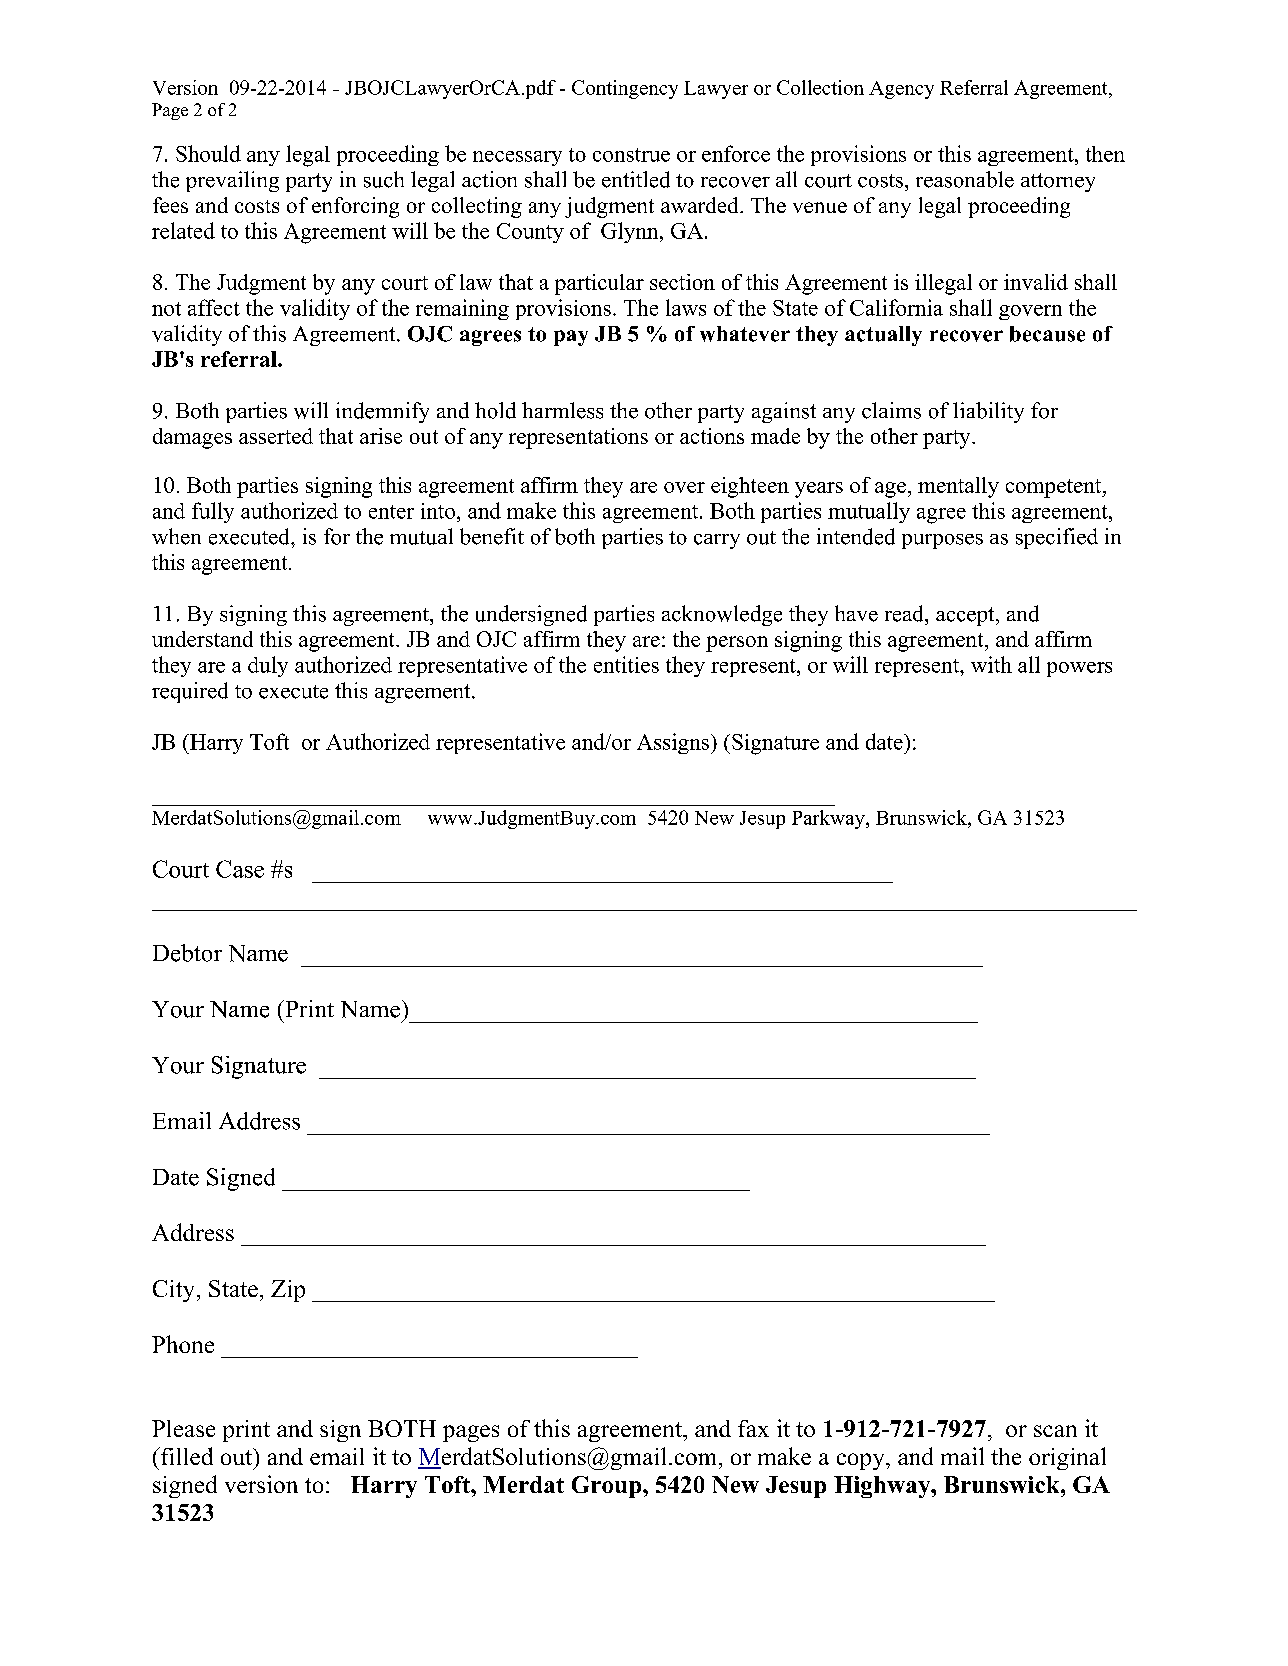 This screenshot has width=1288, height=1666. What do you see at coordinates (626, 664) in the screenshot?
I see `entities` at bounding box center [626, 664].
